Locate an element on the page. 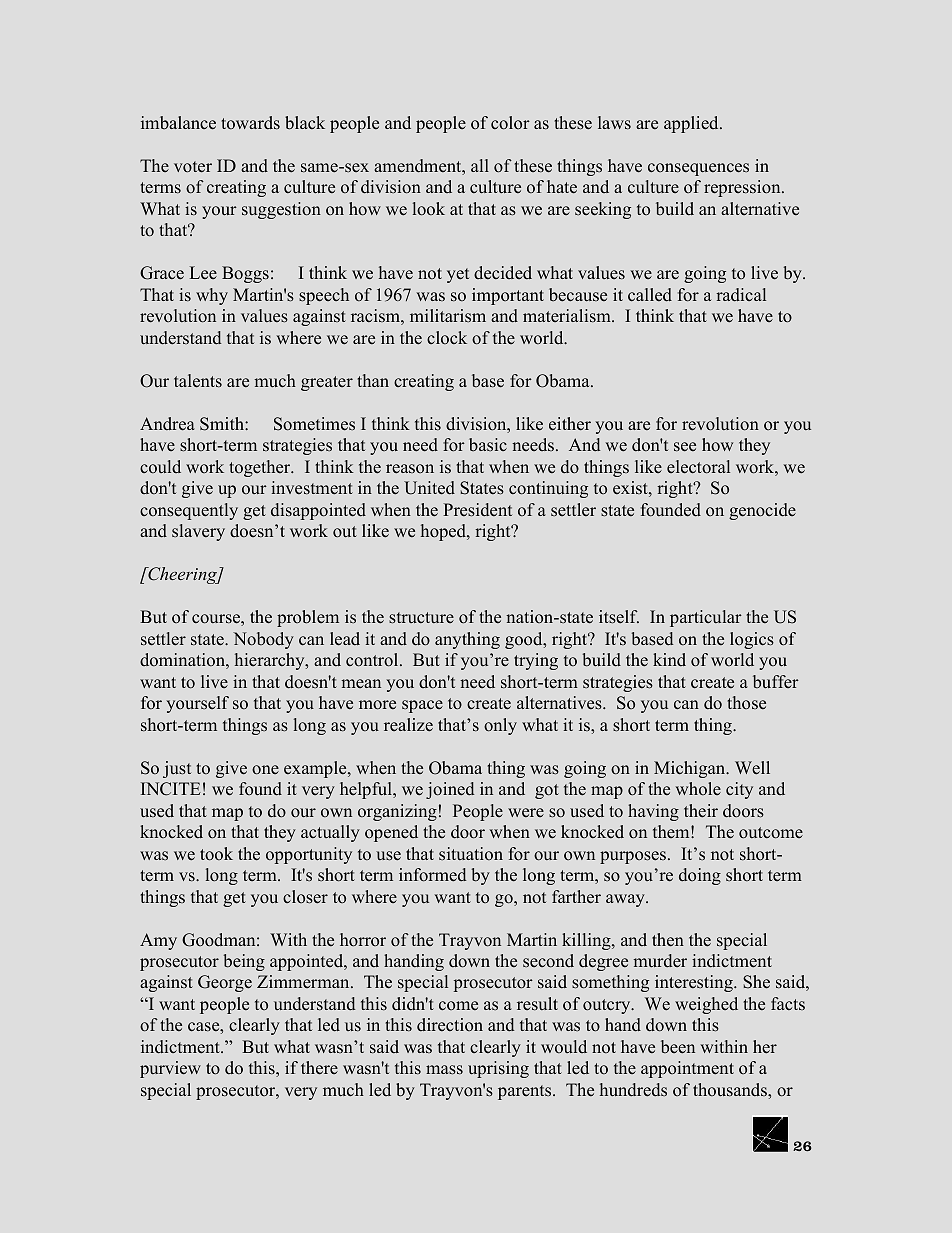 This document has height=1233, width=952. consequences is located at coordinates (698, 169).
